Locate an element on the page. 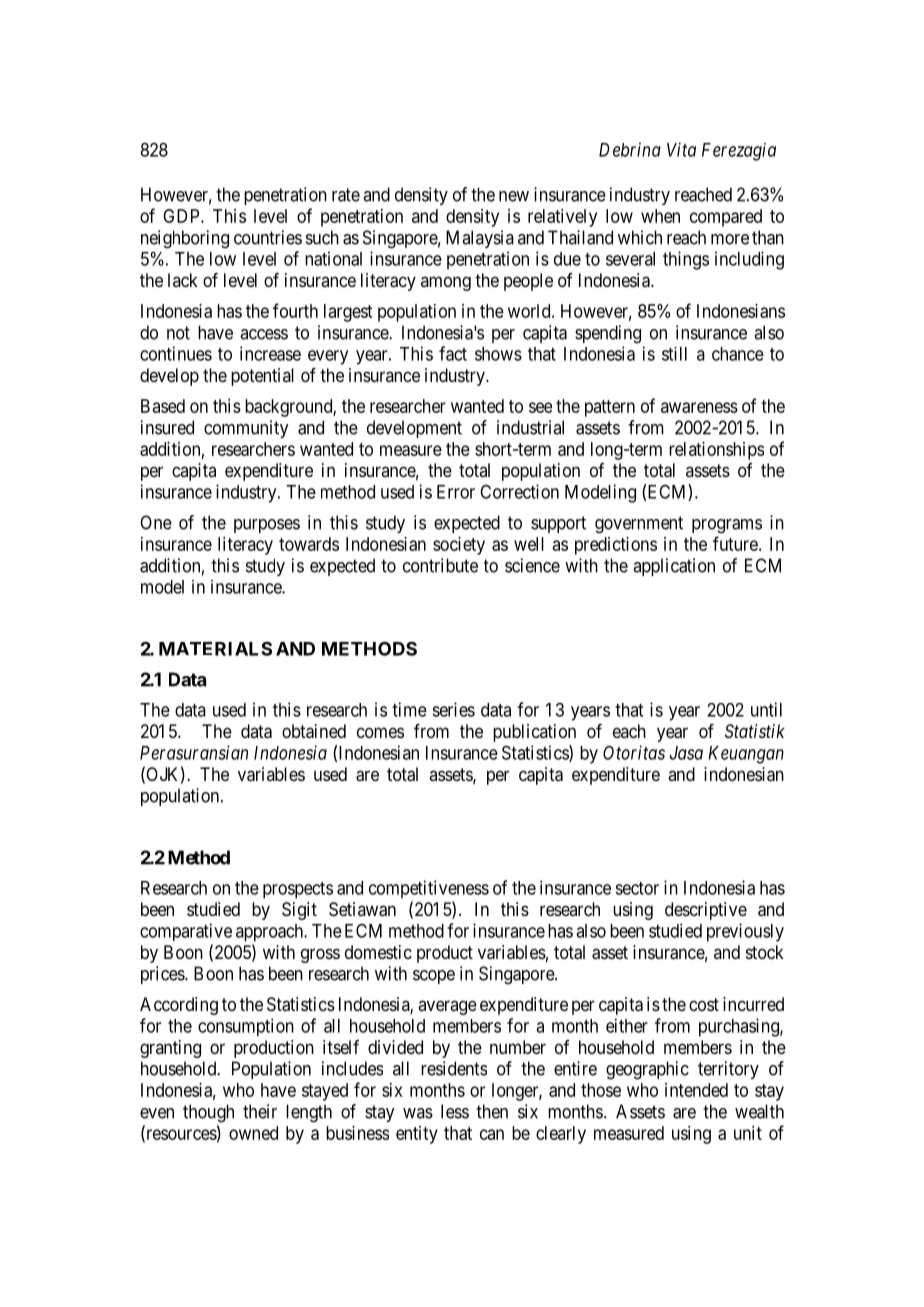  purposes is located at coordinates (267, 526).
